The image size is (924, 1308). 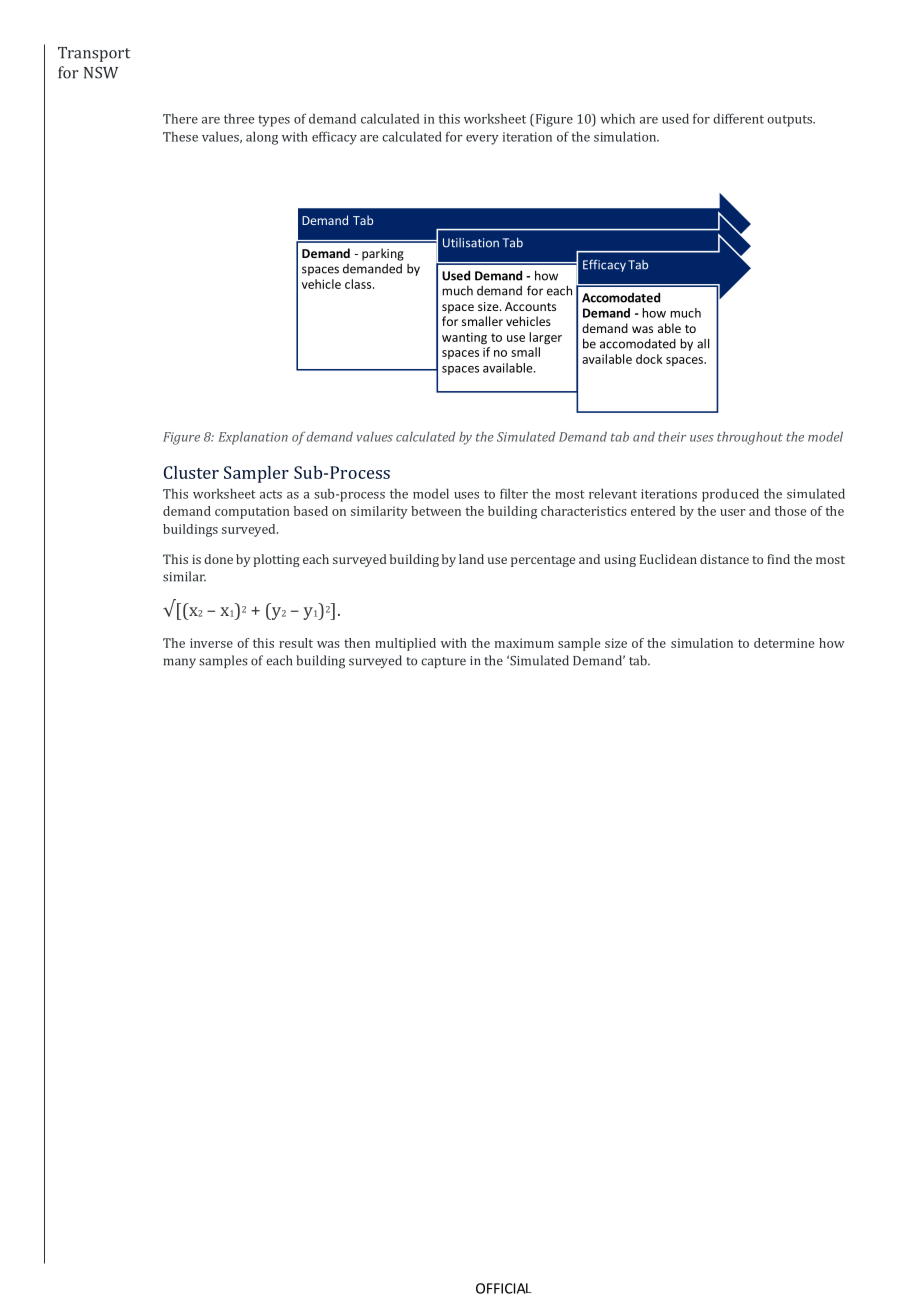 I want to click on dock, so click(x=649, y=359).
